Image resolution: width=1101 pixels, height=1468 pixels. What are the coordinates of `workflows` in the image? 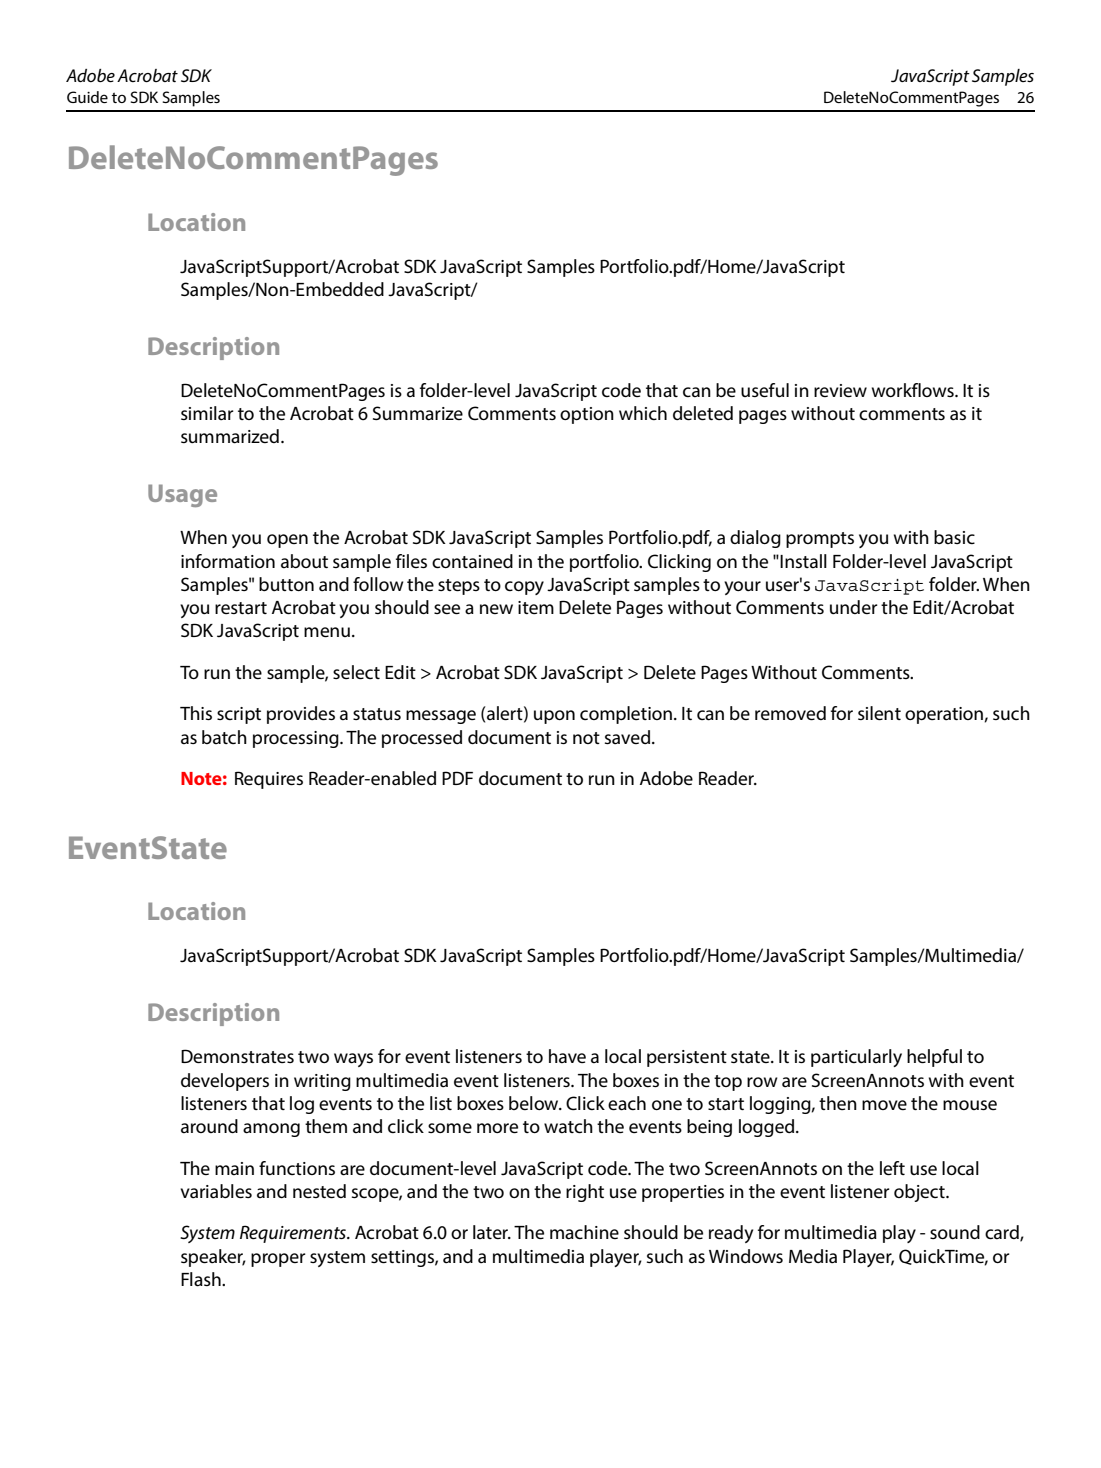 It's located at (914, 390).
